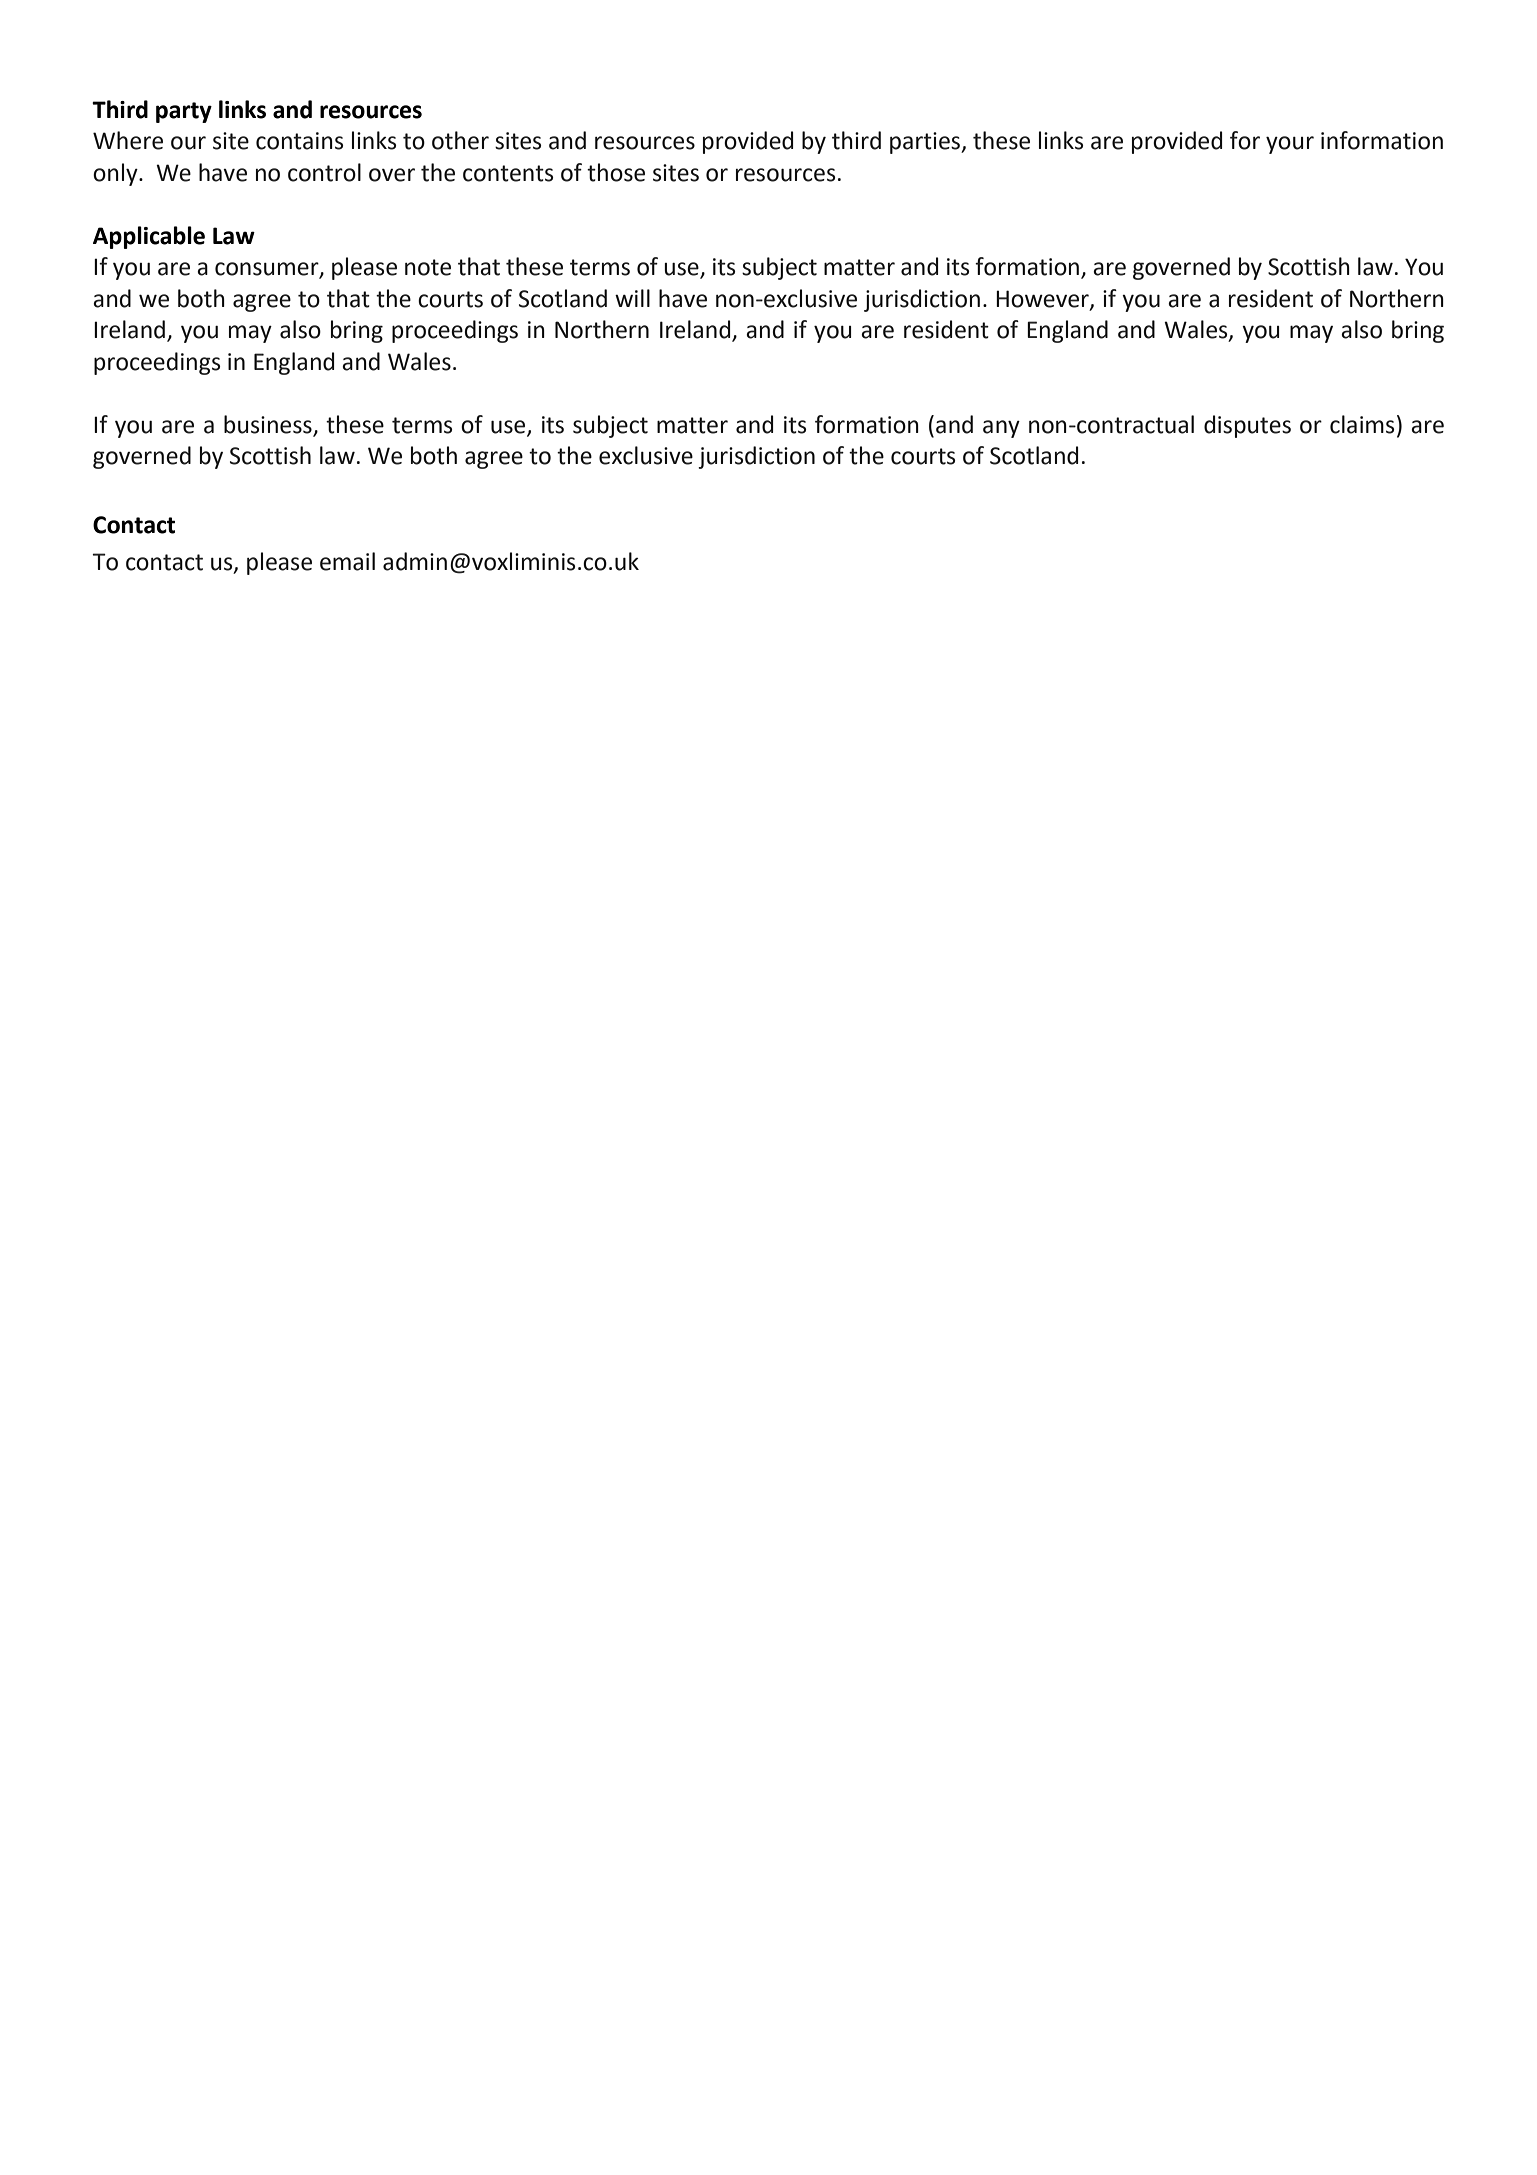  Describe the element at coordinates (926, 143) in the screenshot. I see `parties` at that location.
